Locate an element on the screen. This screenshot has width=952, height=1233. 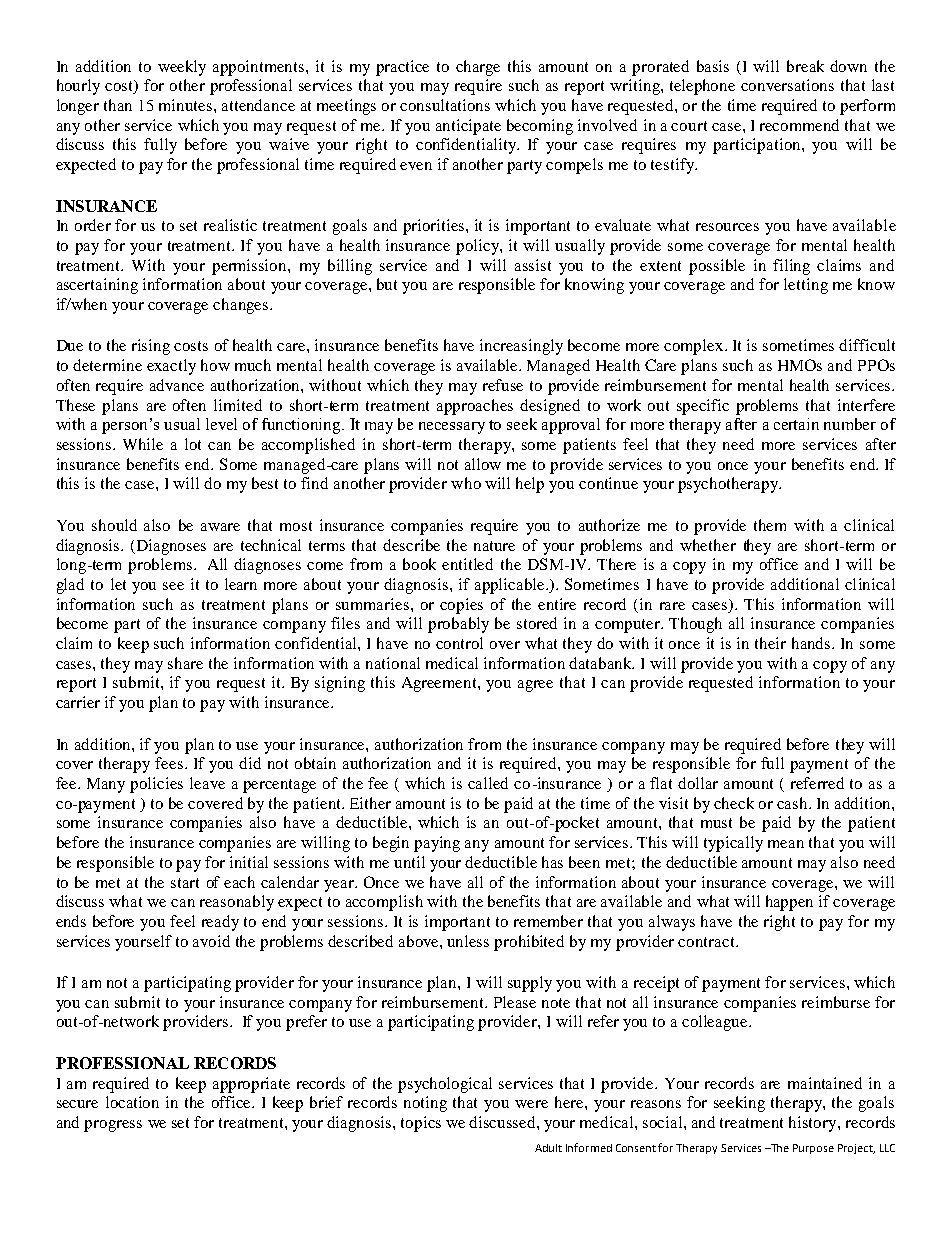
conversations is located at coordinates (787, 85).
